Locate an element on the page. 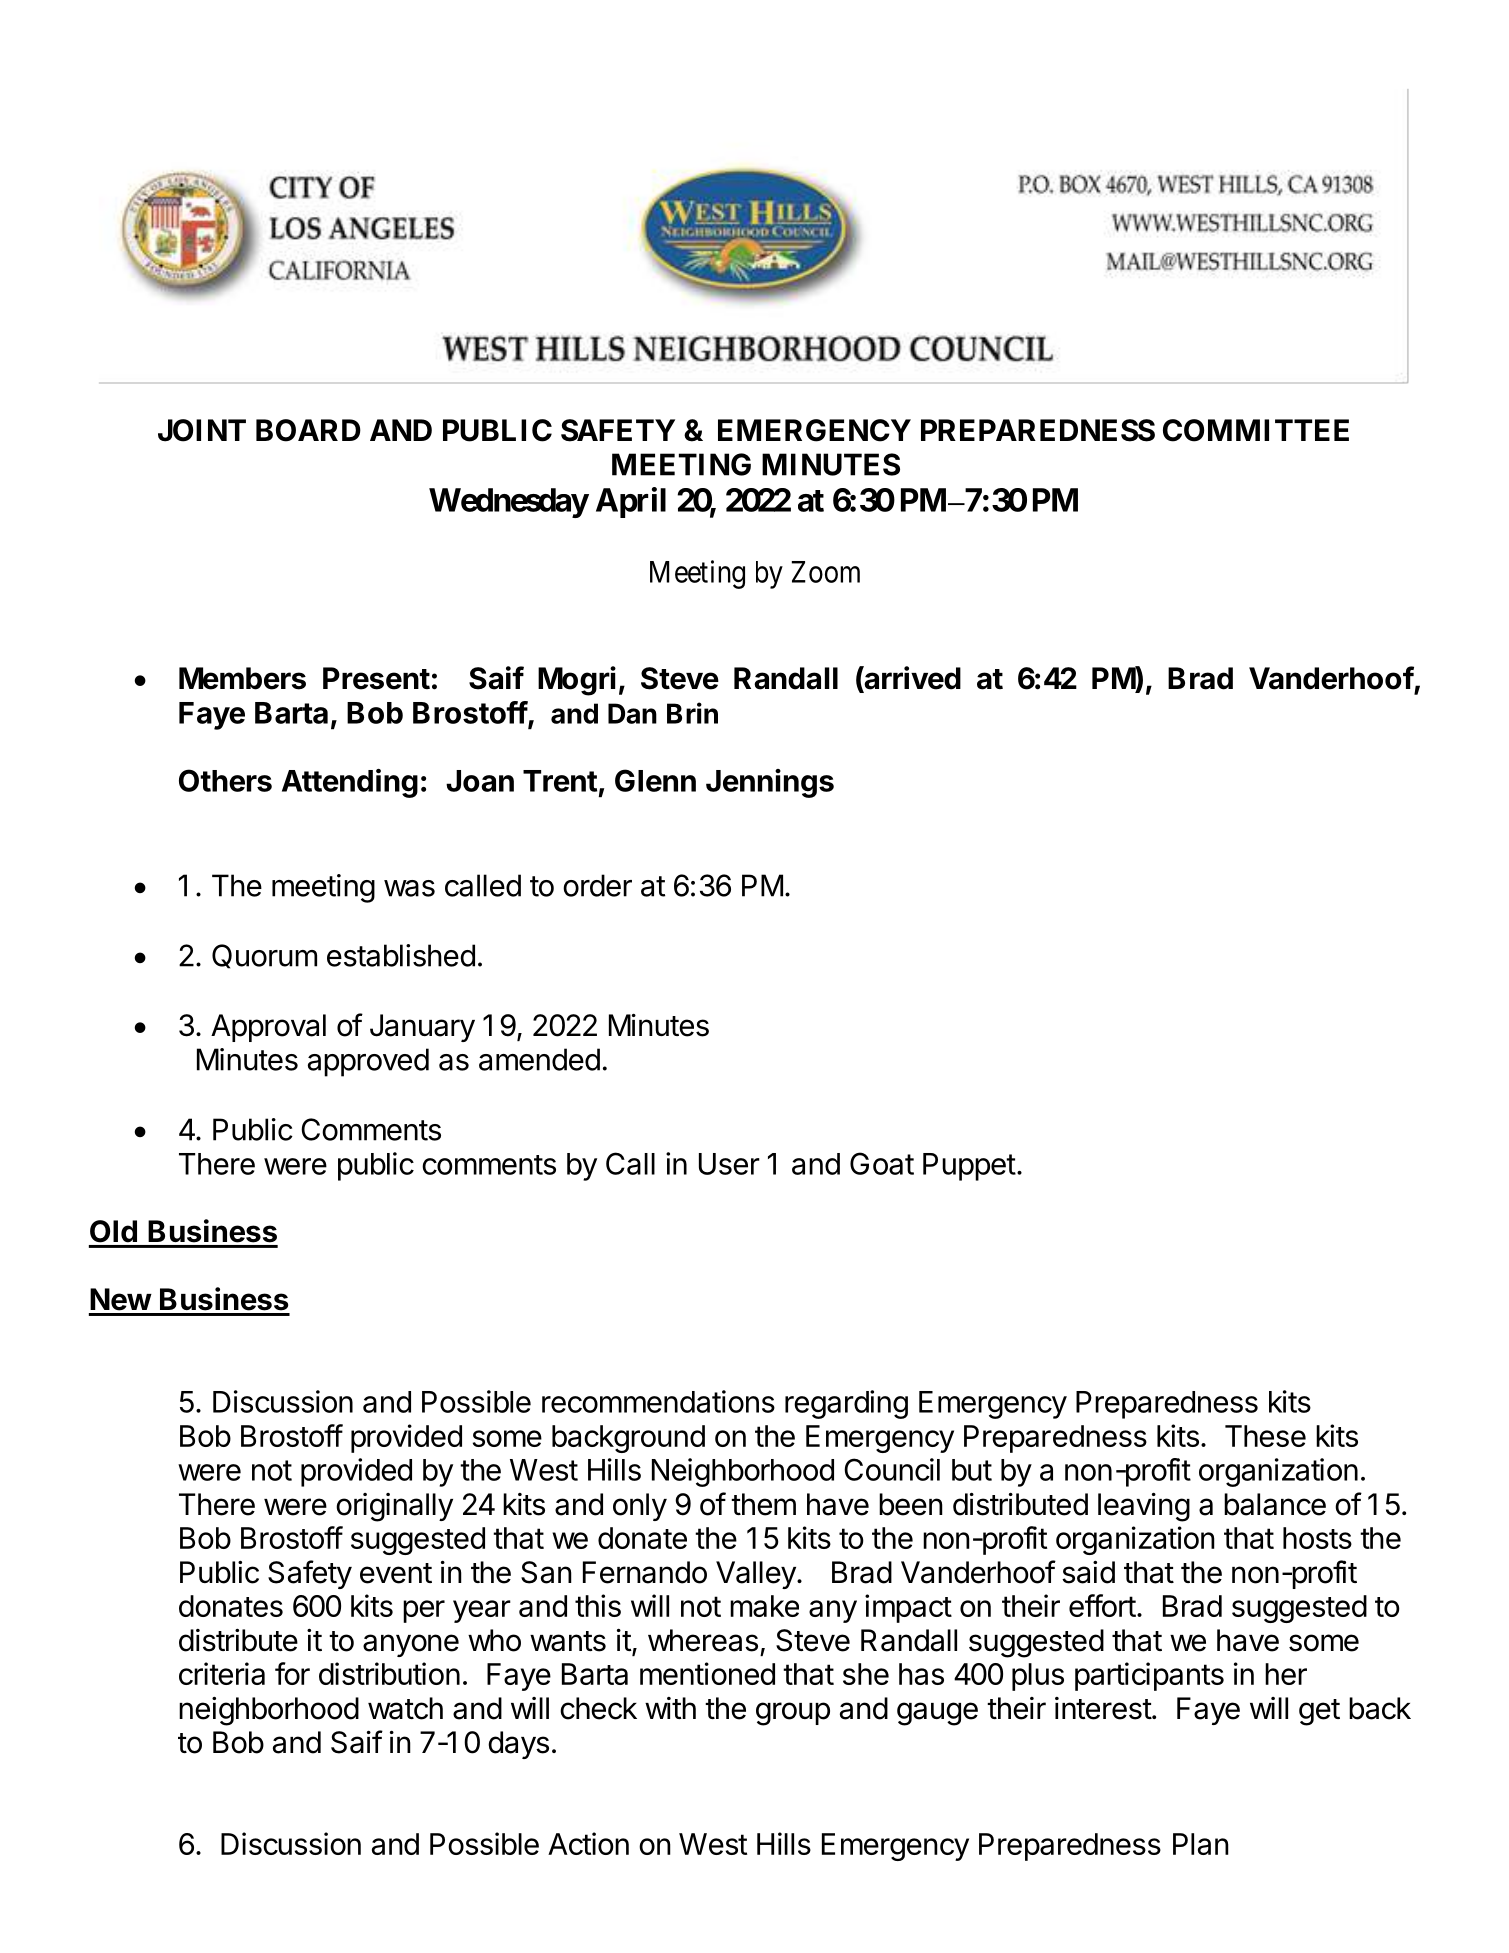 The image size is (1509, 1953). Jennings is located at coordinates (770, 783).
